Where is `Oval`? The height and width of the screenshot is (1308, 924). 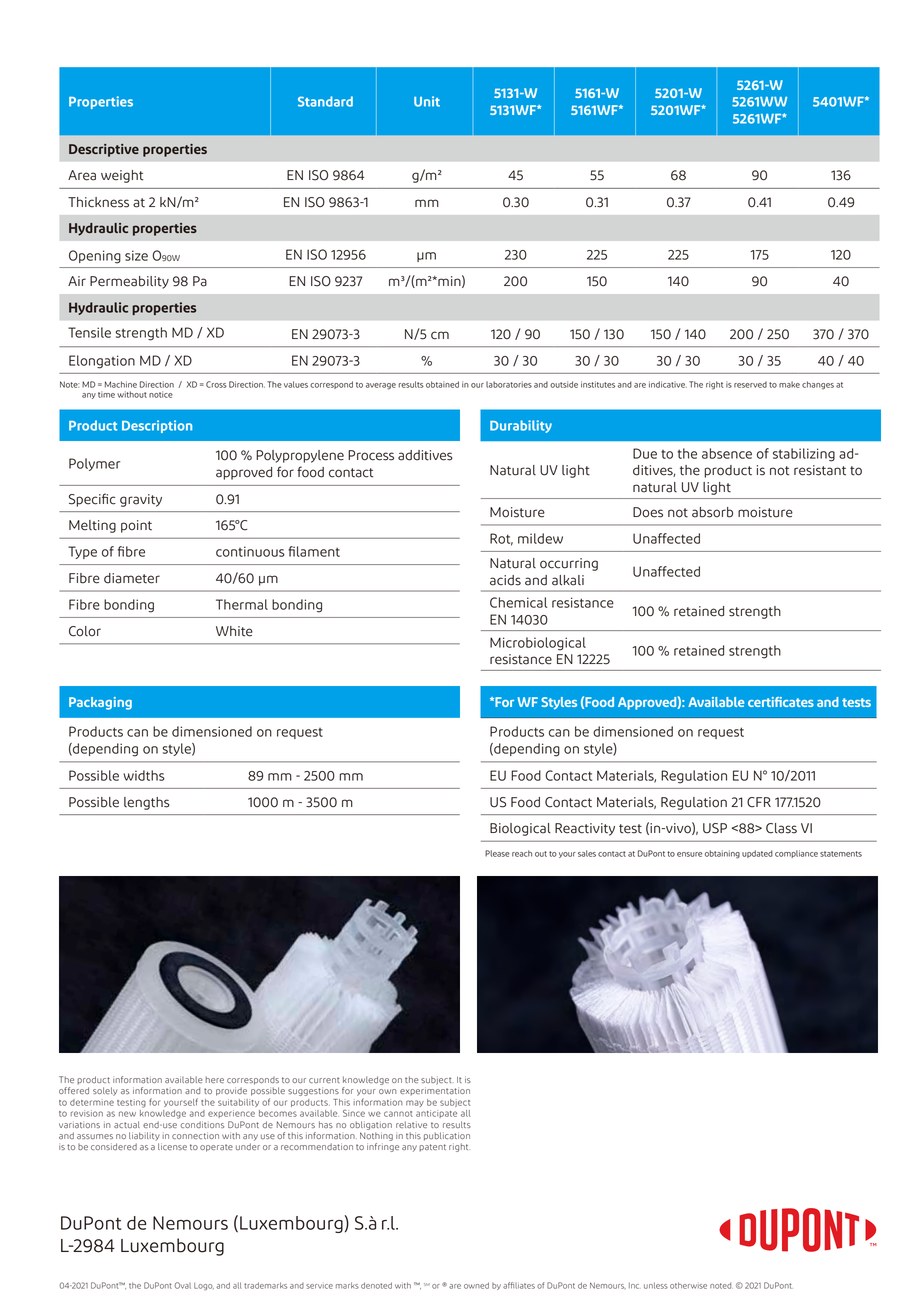 Oval is located at coordinates (183, 1285).
